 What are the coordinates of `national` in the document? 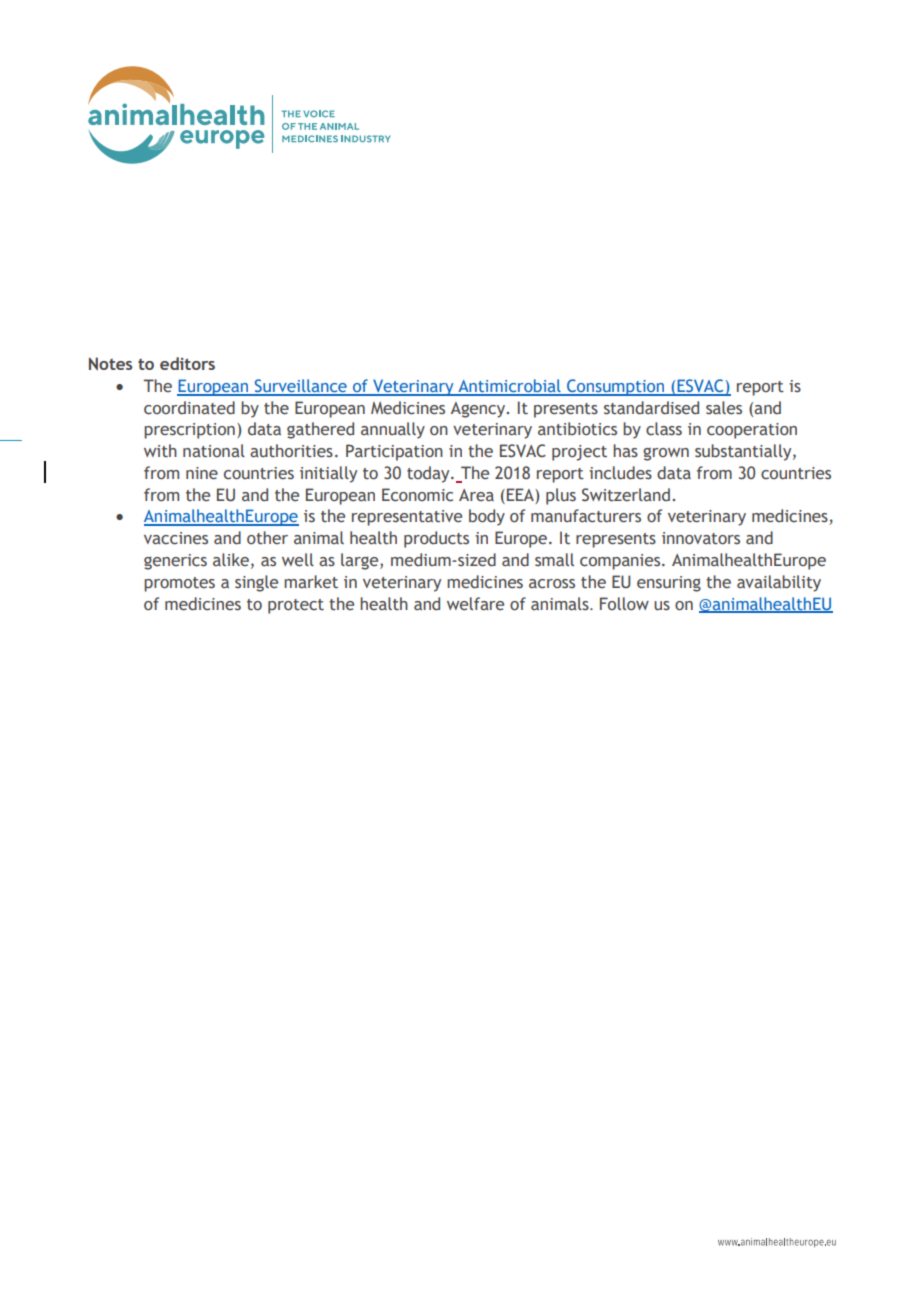 It's located at (214, 451).
